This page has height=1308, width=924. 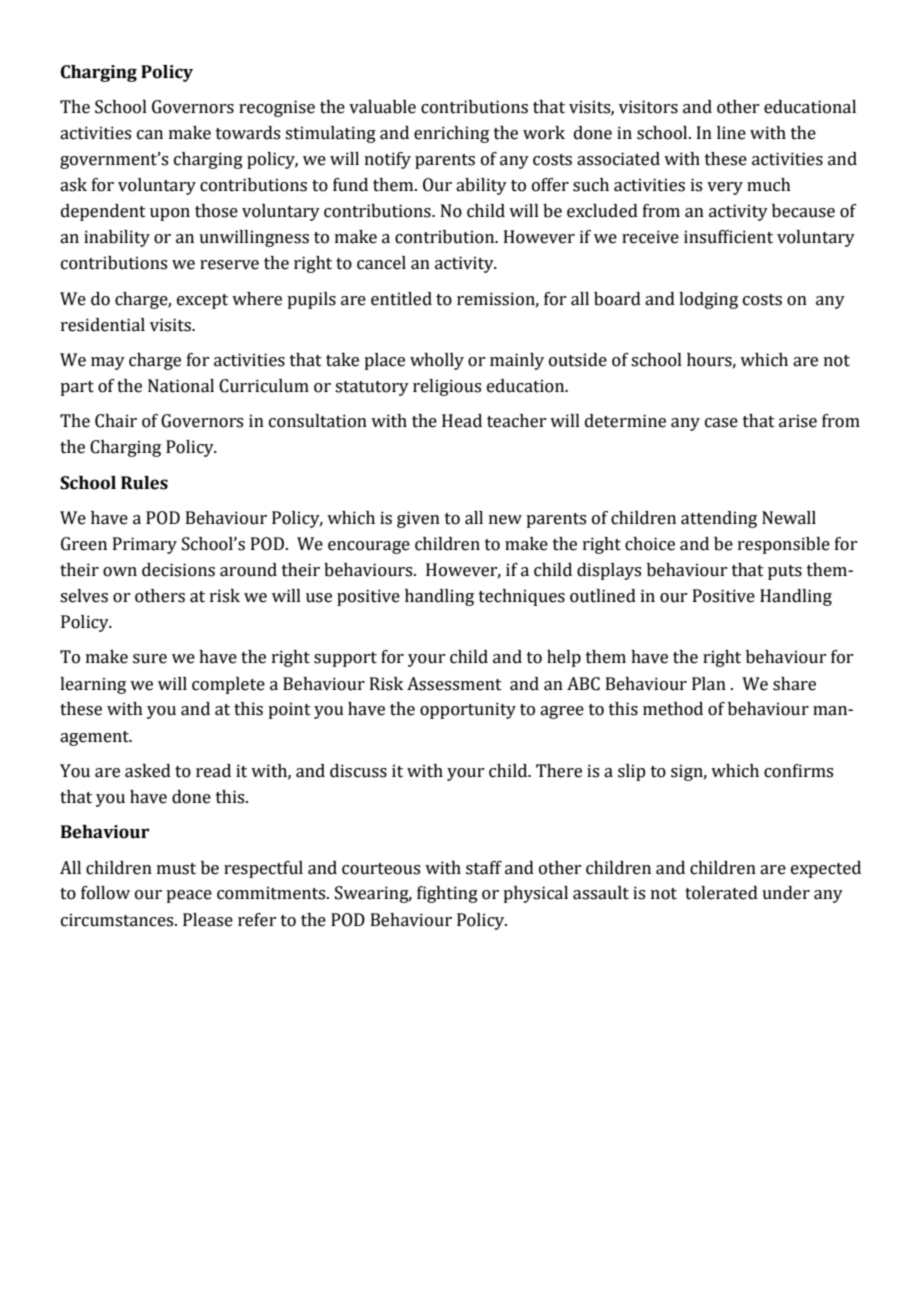 I want to click on sure, so click(x=150, y=659).
